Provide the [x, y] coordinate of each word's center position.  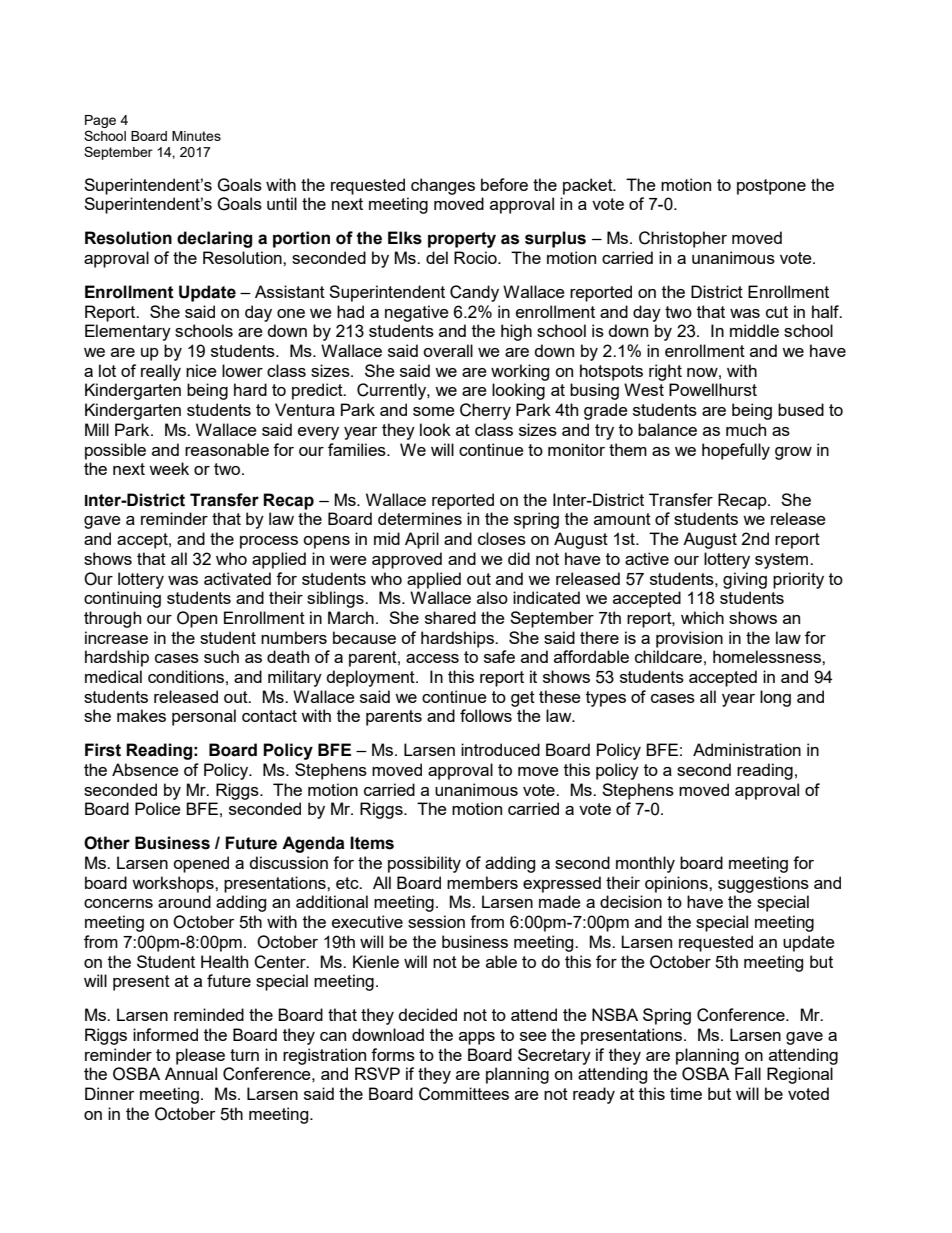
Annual [191, 1073]
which [702, 617]
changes [443, 186]
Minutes [196, 136]
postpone [771, 187]
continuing [122, 599]
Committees [464, 1094]
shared [450, 617]
